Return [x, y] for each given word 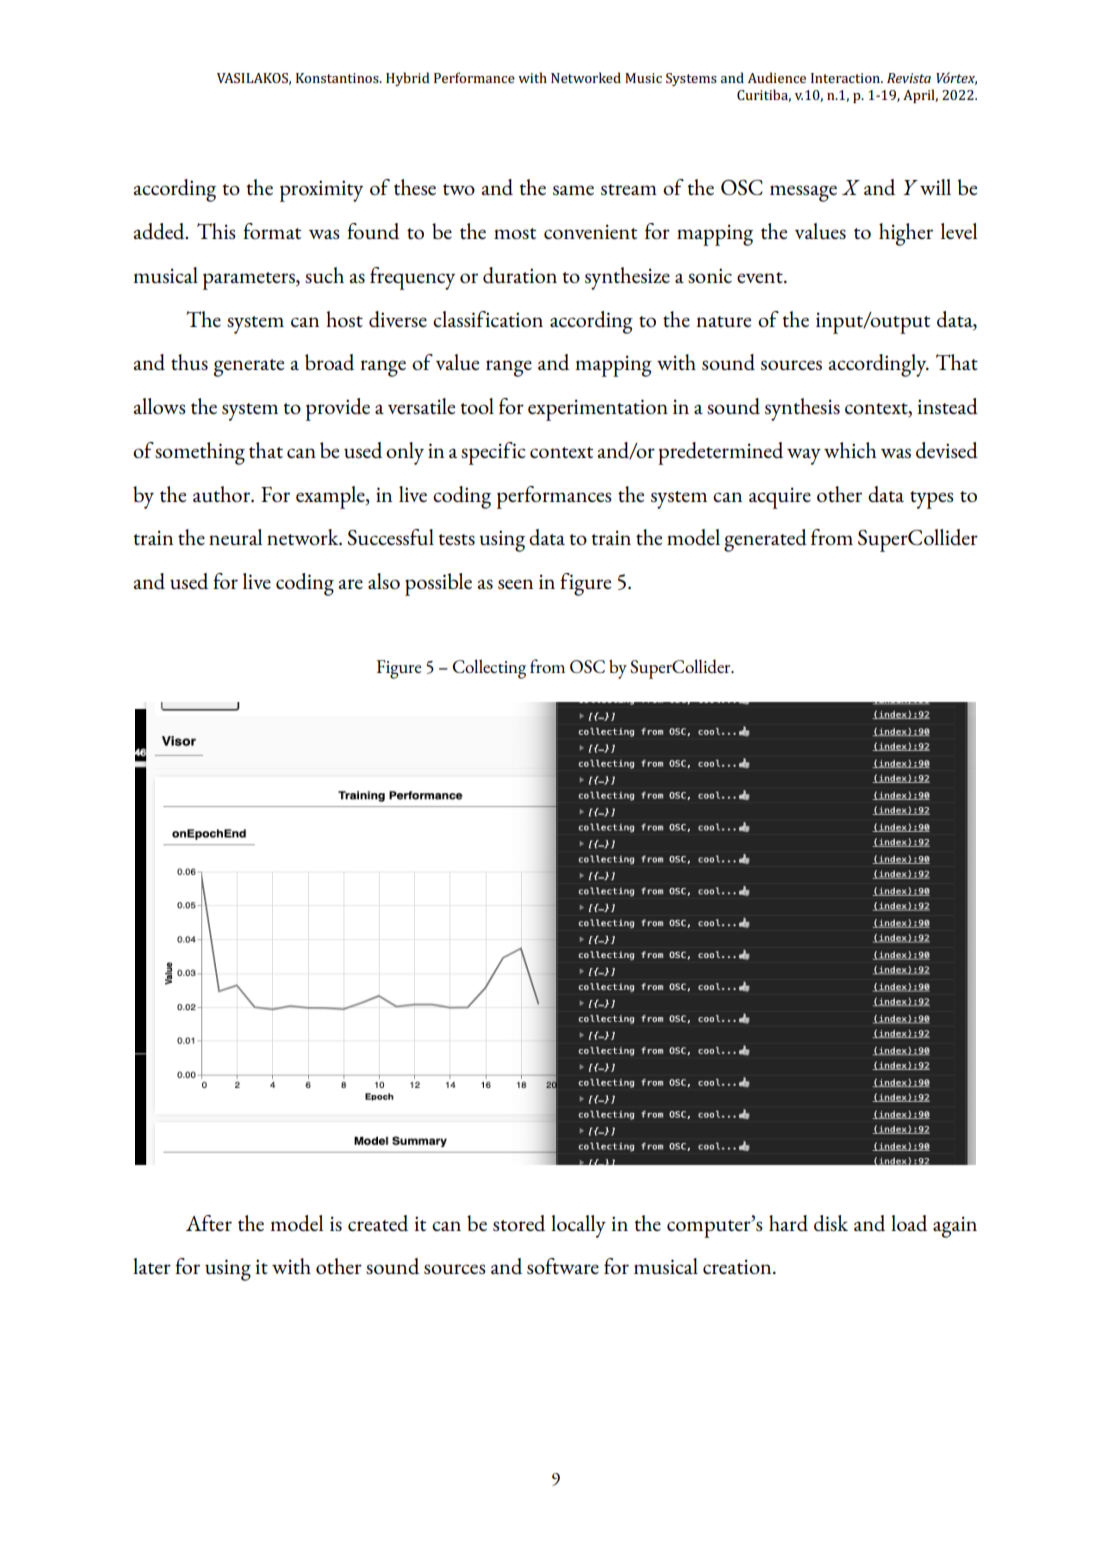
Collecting [489, 669]
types [932, 500]
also [384, 581]
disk [831, 1223]
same [573, 190]
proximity [321, 191]
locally [578, 1226]
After [209, 1223]
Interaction [846, 78]
